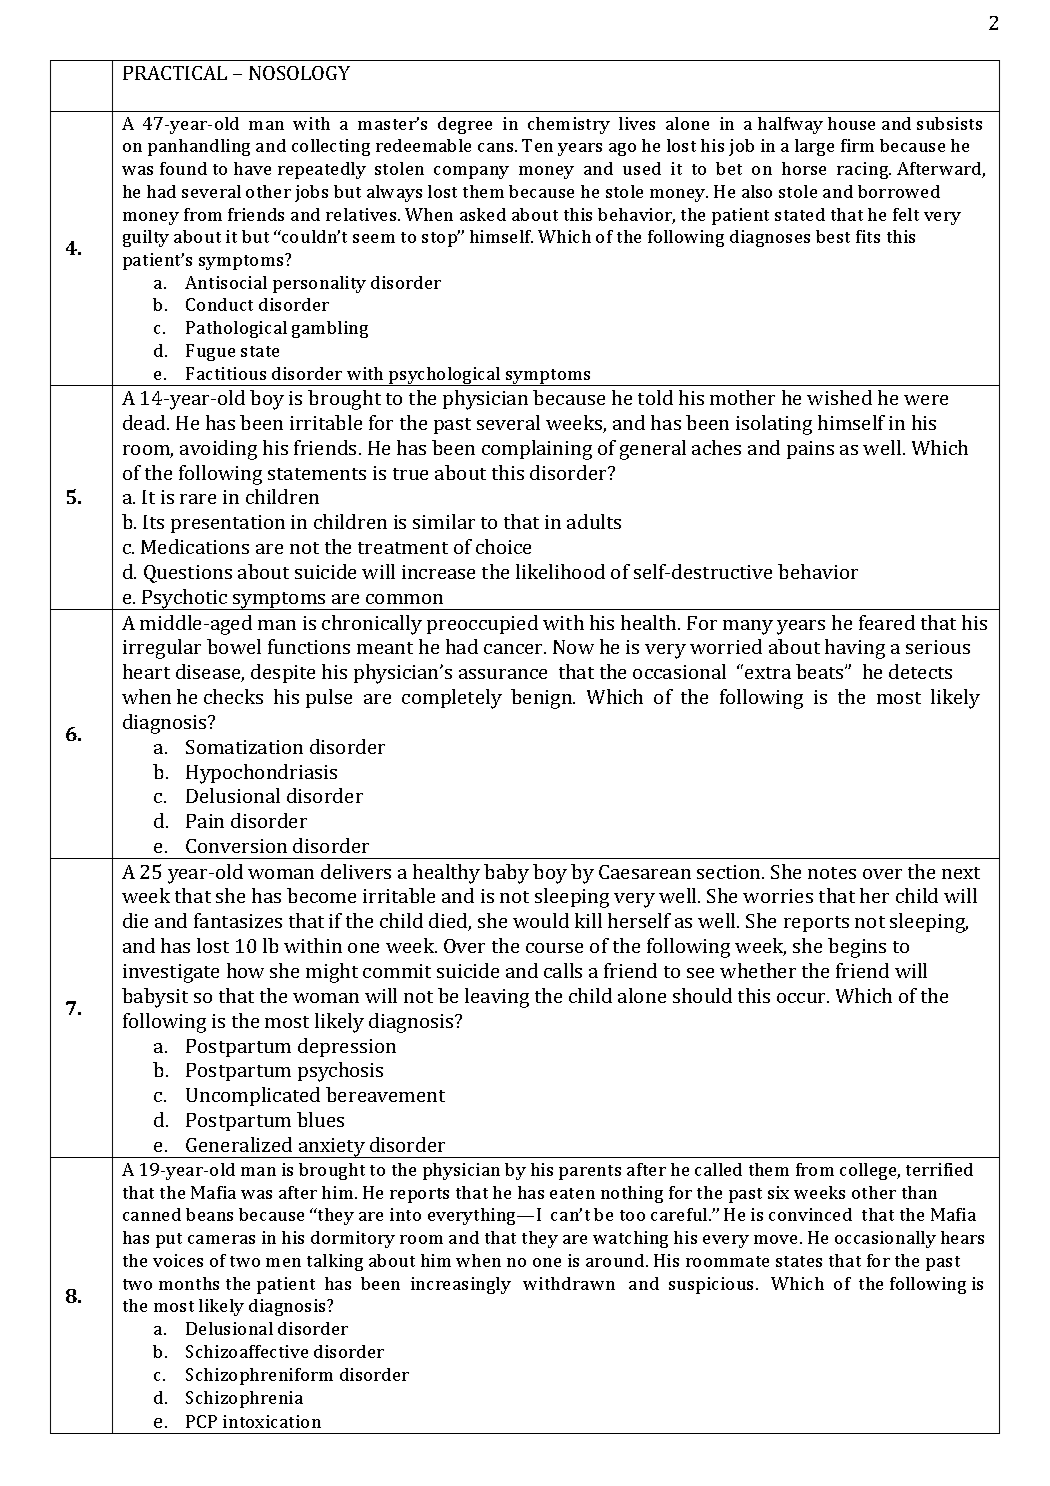  What do you see at coordinates (253, 1096) in the screenshot?
I see `Uncomplicated` at bounding box center [253, 1096].
